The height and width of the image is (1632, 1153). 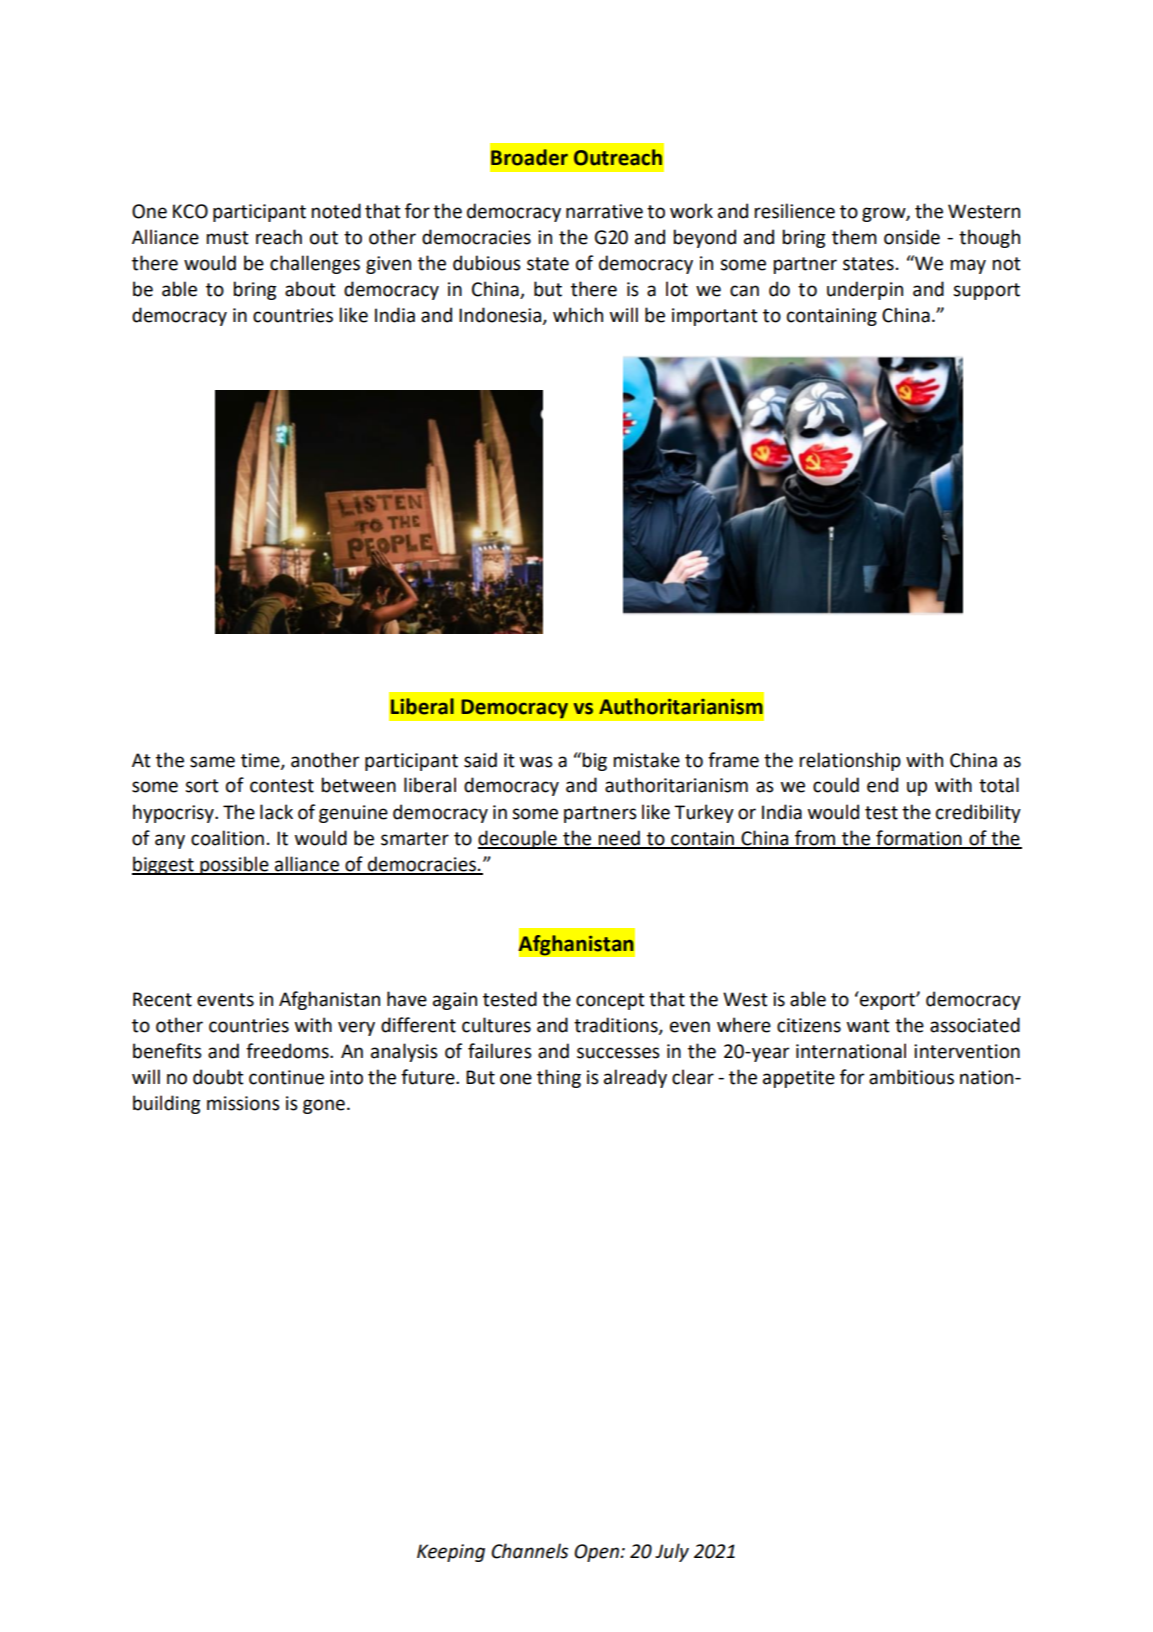 I want to click on time, so click(x=261, y=761).
